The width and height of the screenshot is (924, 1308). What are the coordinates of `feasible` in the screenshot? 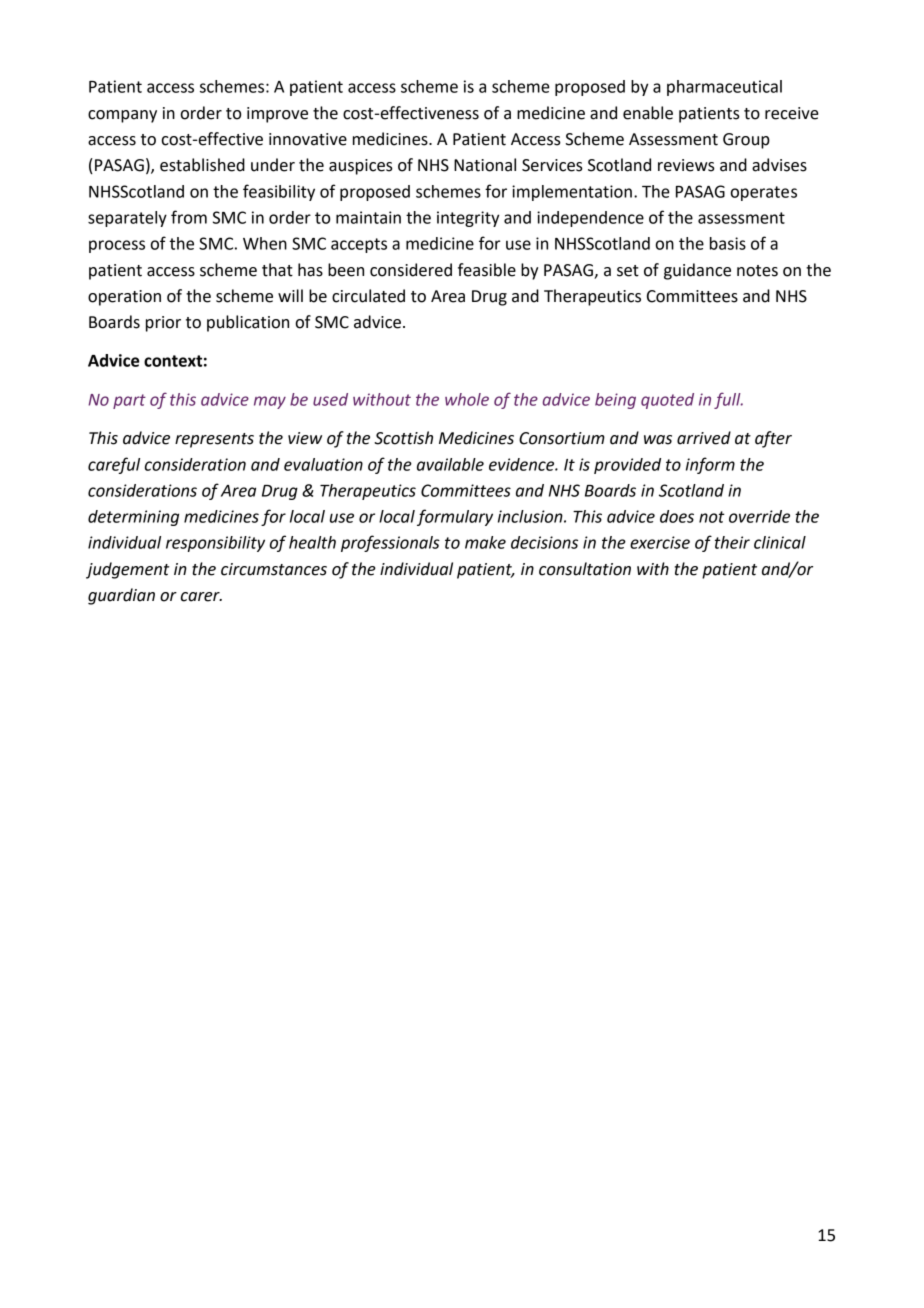 It's located at (487, 270).
